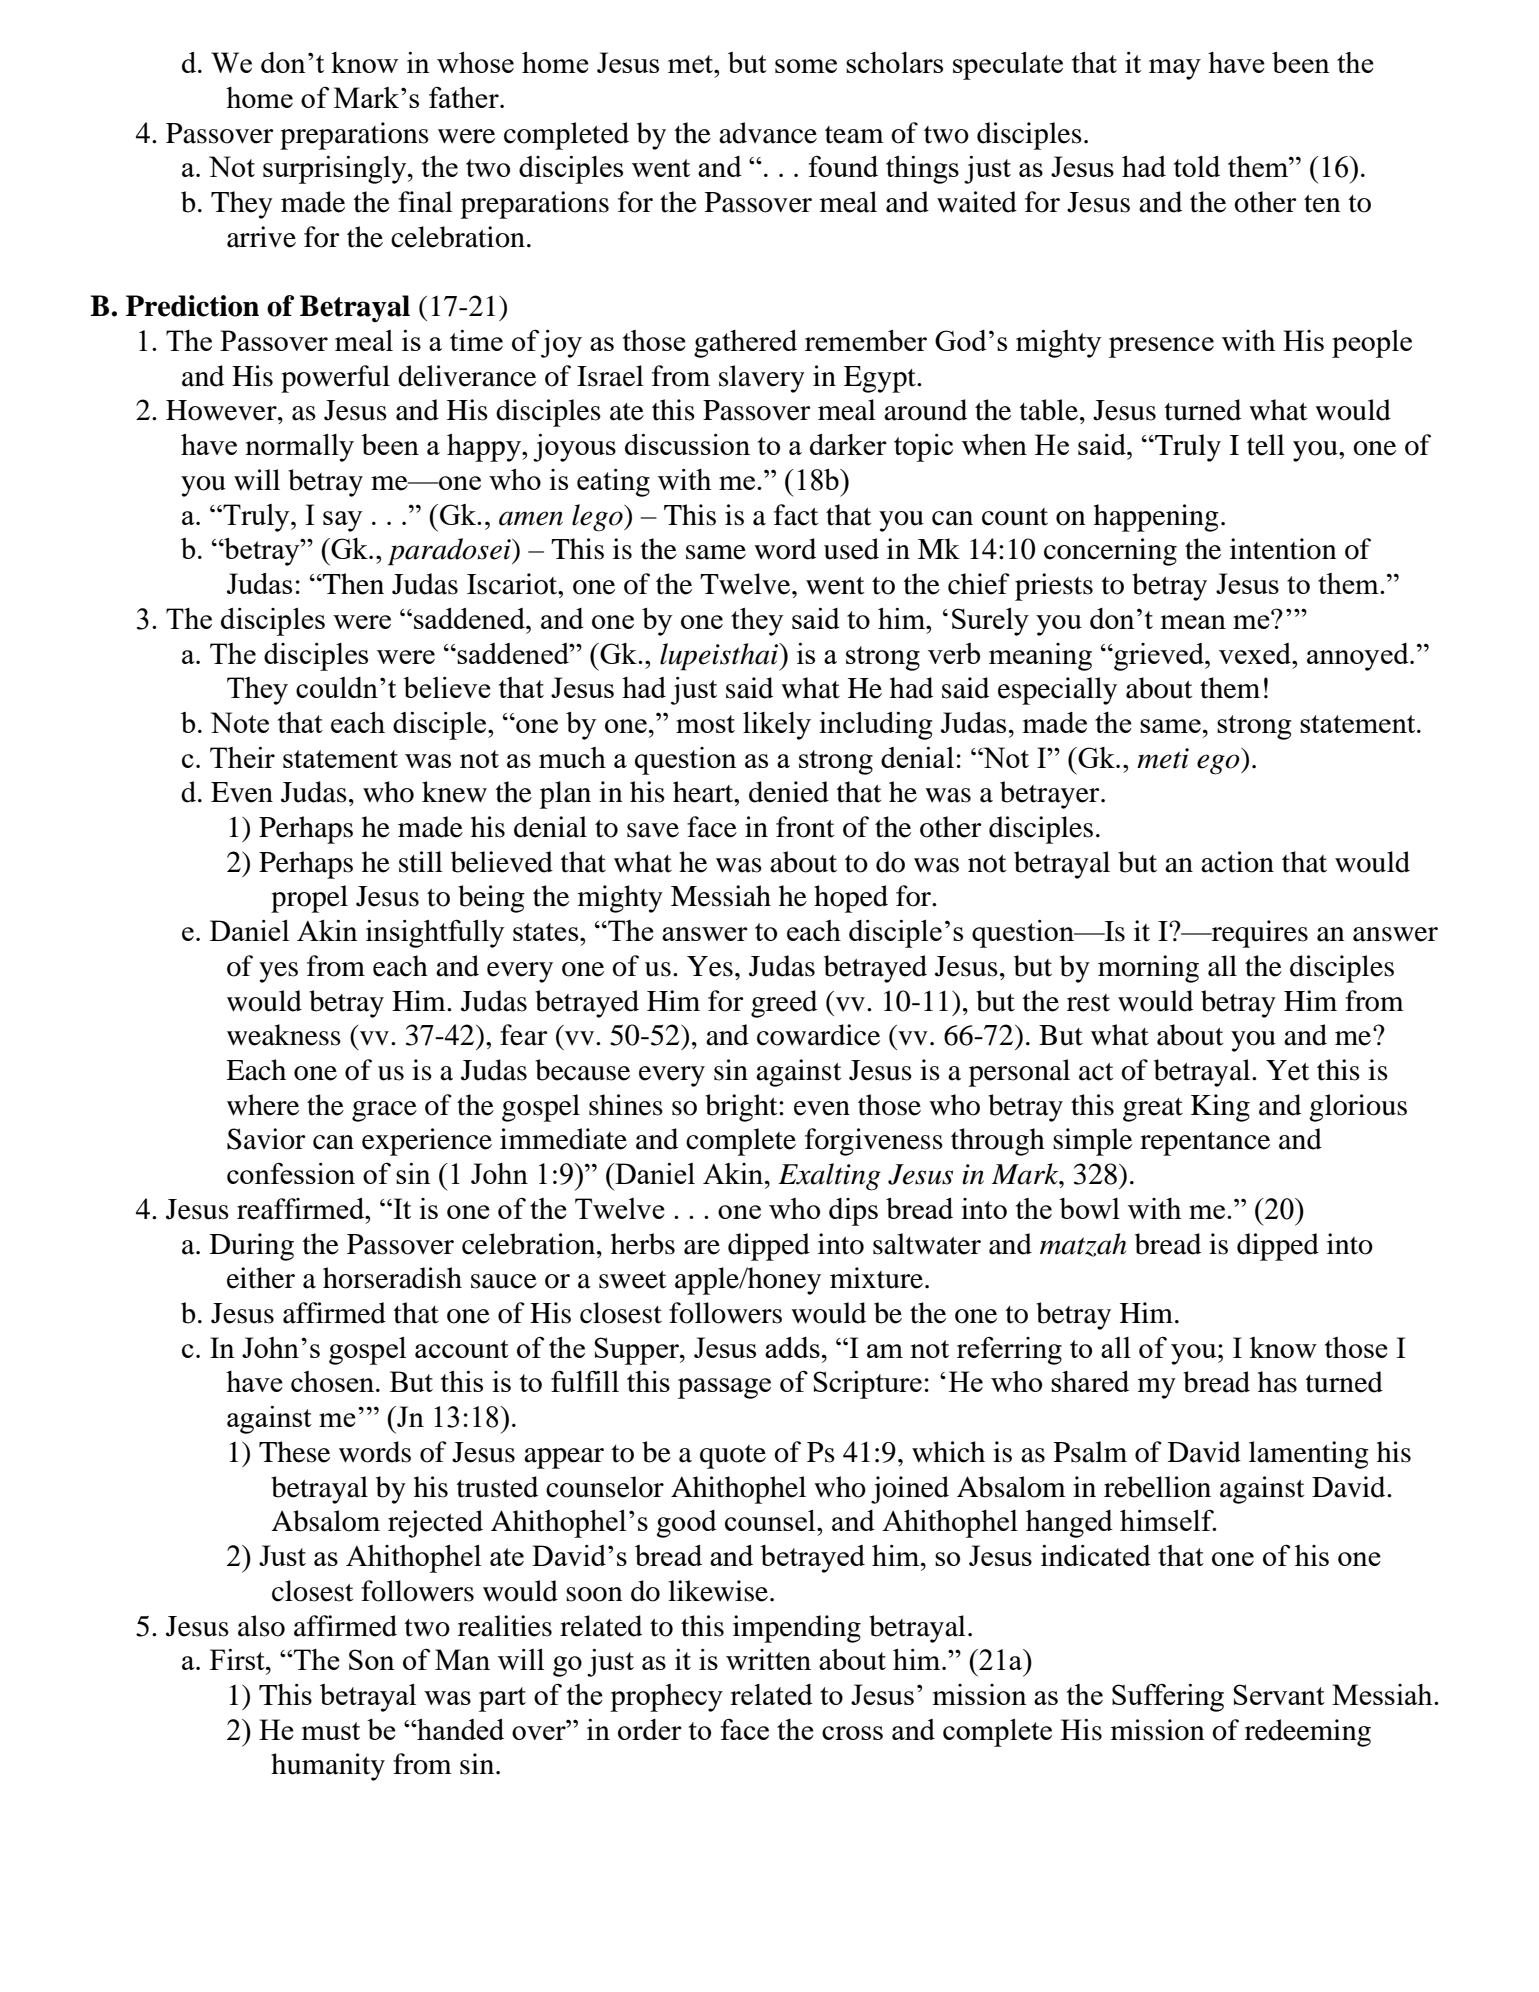 Image resolution: width=1539 pixels, height=1992 pixels. What do you see at coordinates (852, 1733) in the page?
I see `cross` at bounding box center [852, 1733].
